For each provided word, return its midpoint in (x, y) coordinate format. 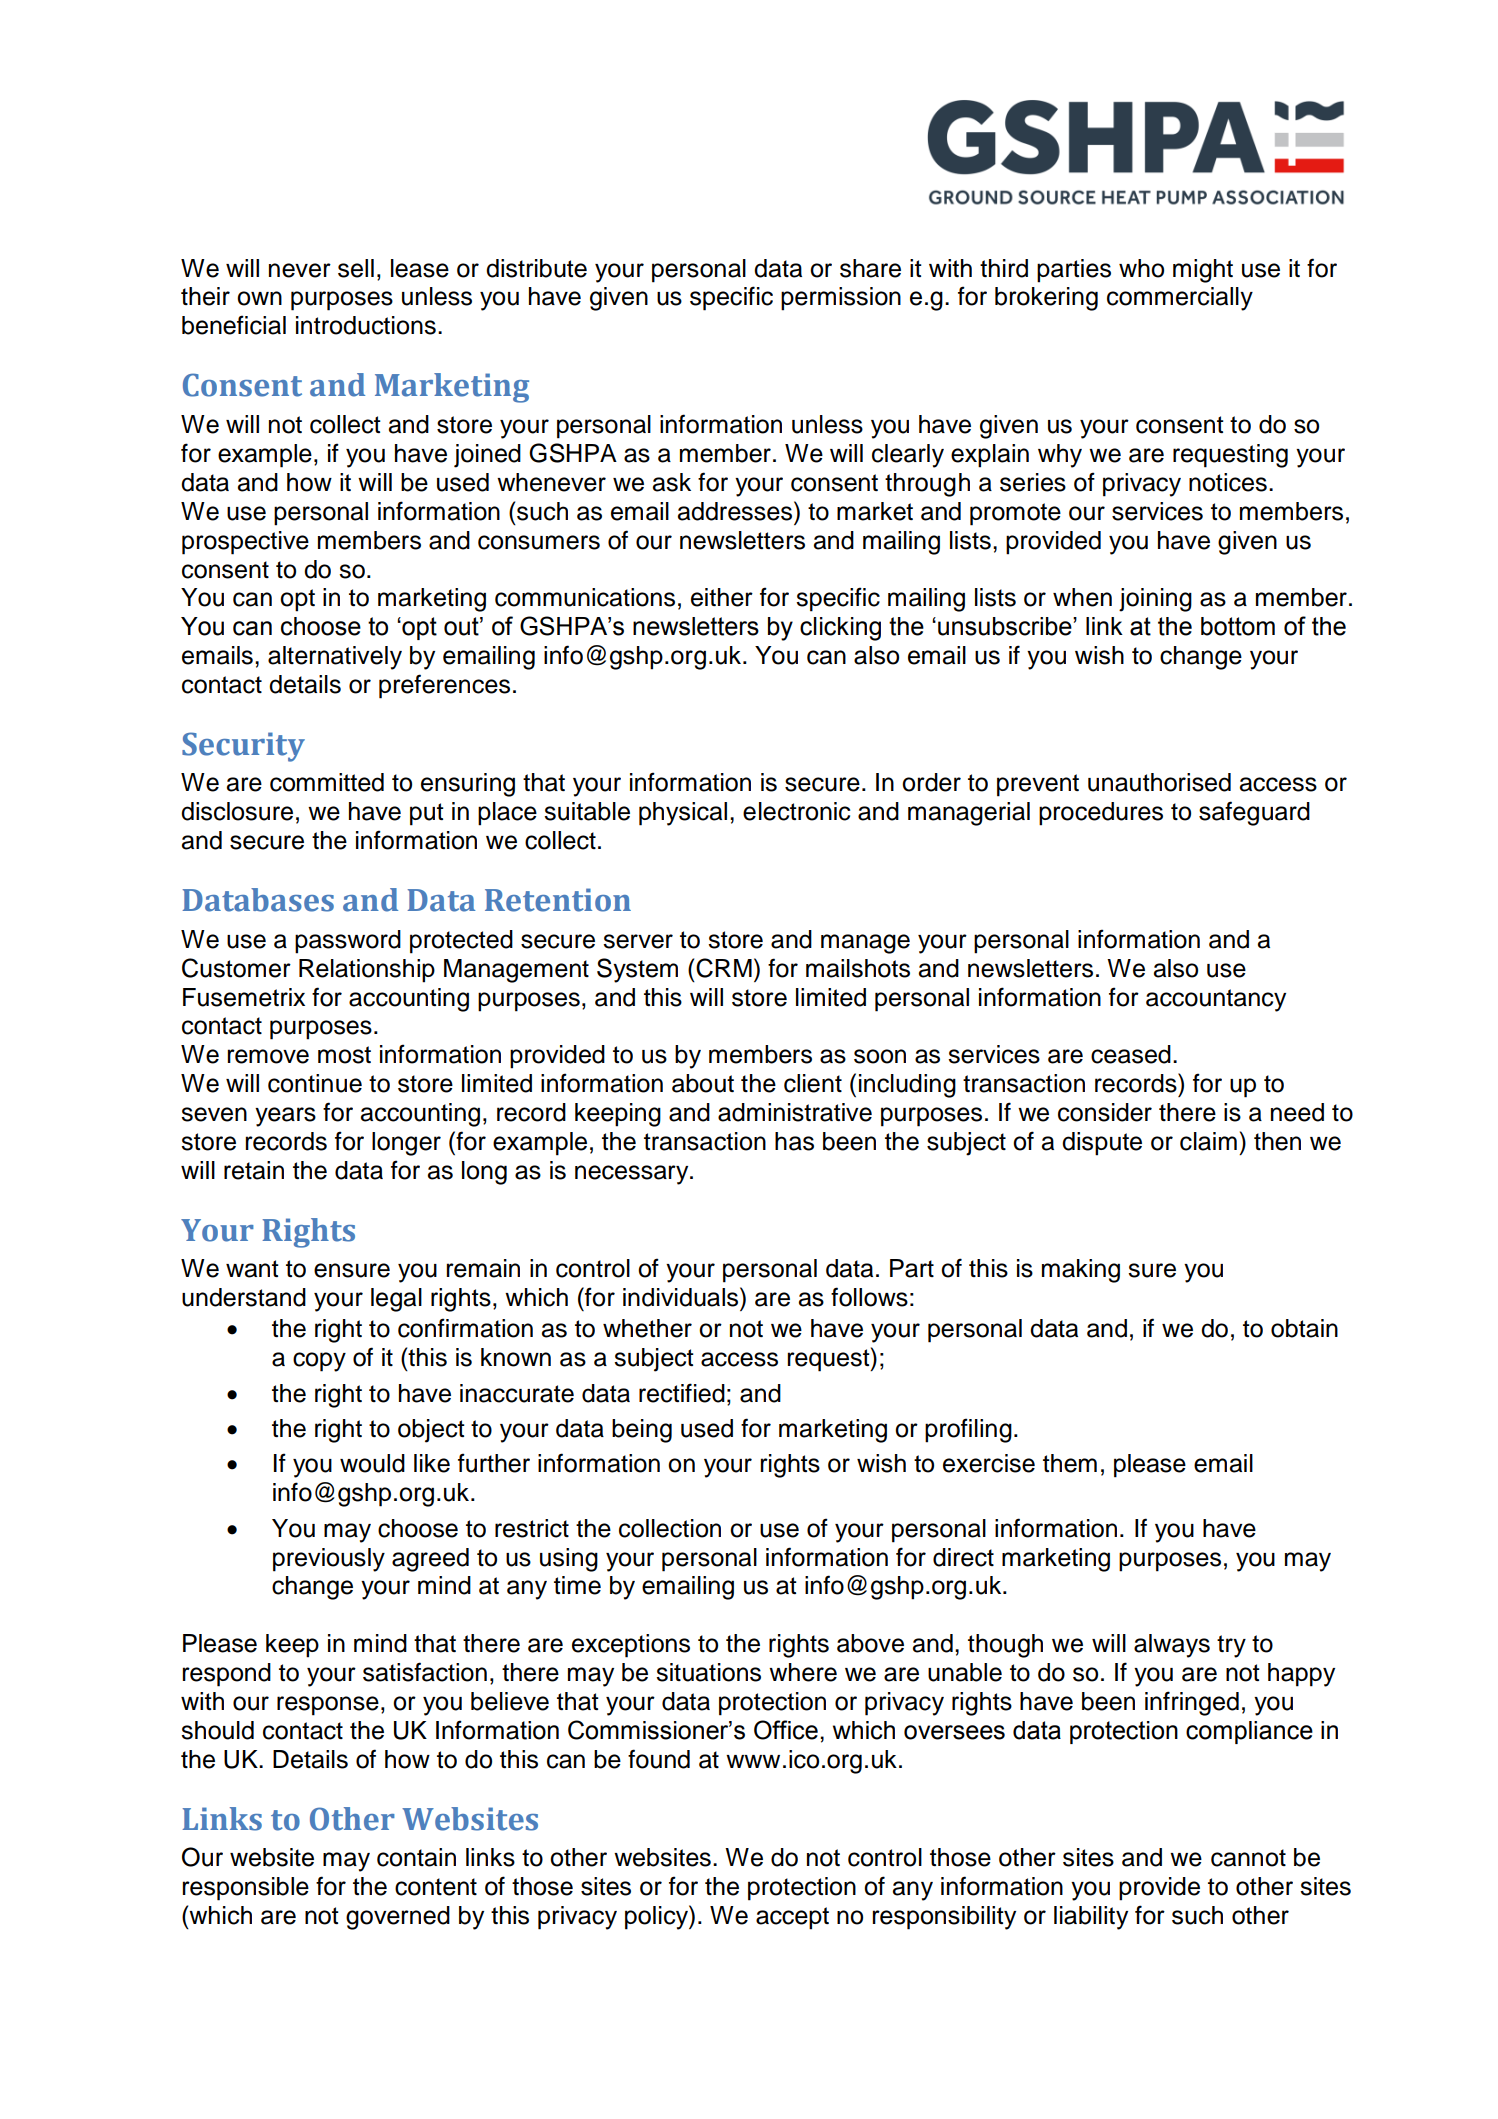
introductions (366, 325)
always (1172, 1646)
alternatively (335, 658)
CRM (724, 968)
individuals (682, 1297)
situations (708, 1672)
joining (1155, 600)
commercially (1180, 299)
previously (329, 1560)
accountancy (1216, 1000)
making (1081, 1271)
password (348, 942)
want (252, 1269)
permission (841, 299)
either (722, 597)
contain (416, 1857)
